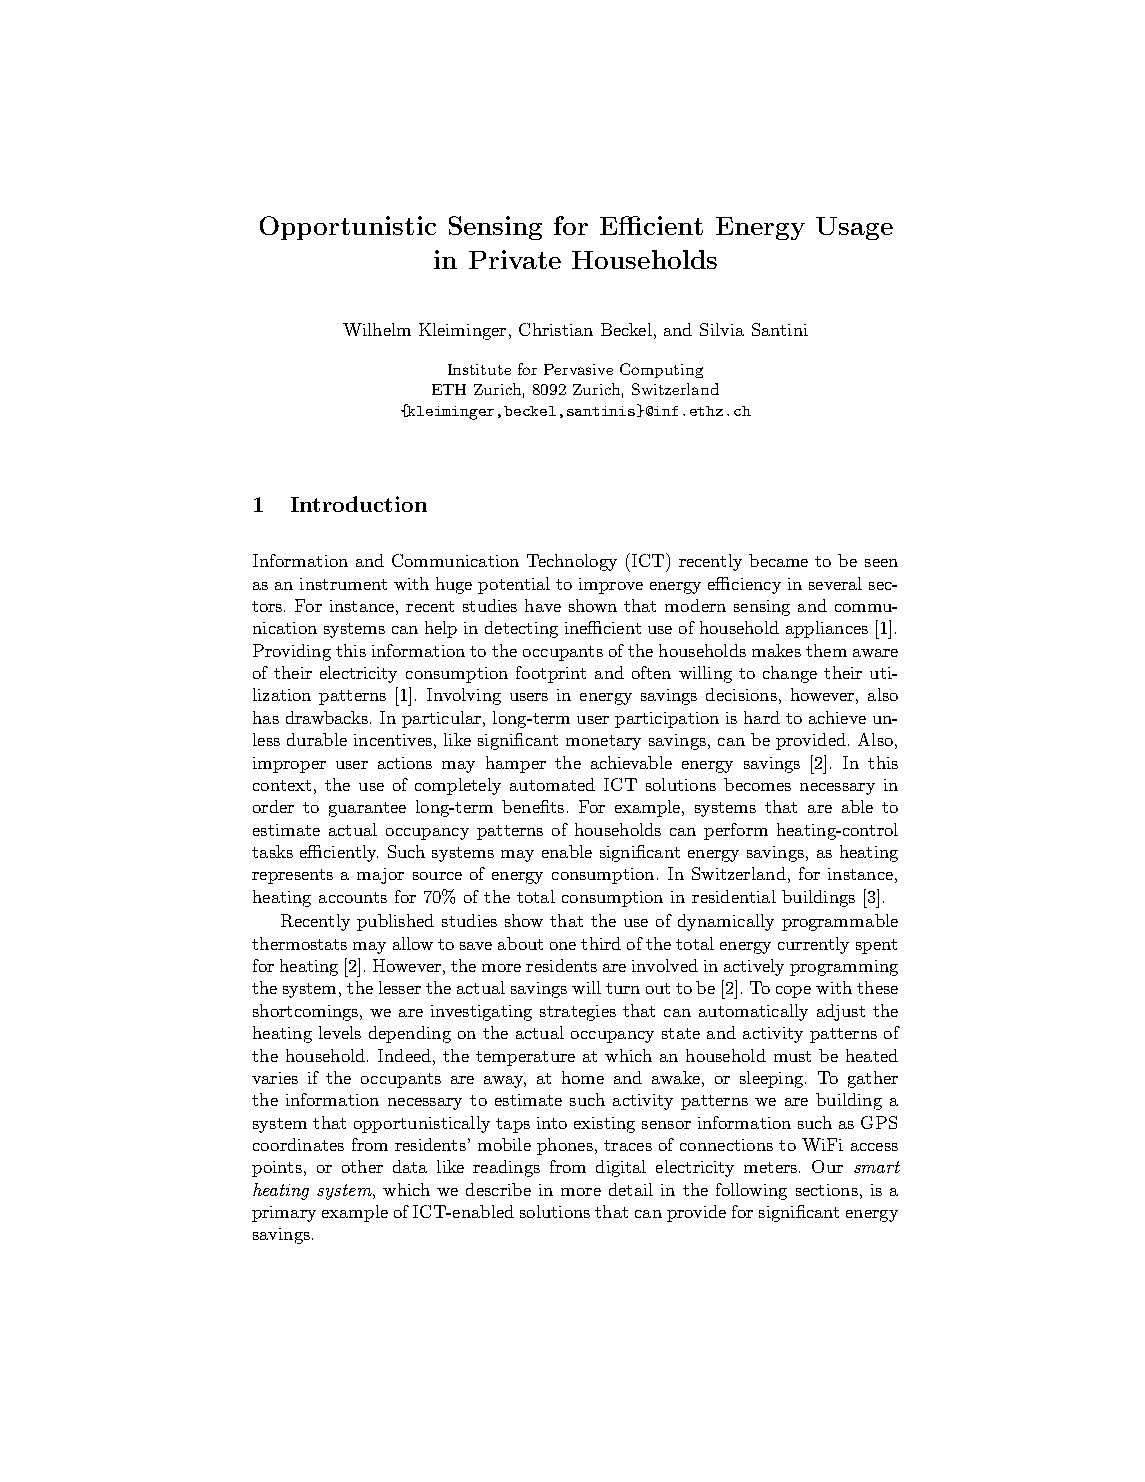  Describe the element at coordinates (601, 943) in the screenshot. I see `third` at that location.
